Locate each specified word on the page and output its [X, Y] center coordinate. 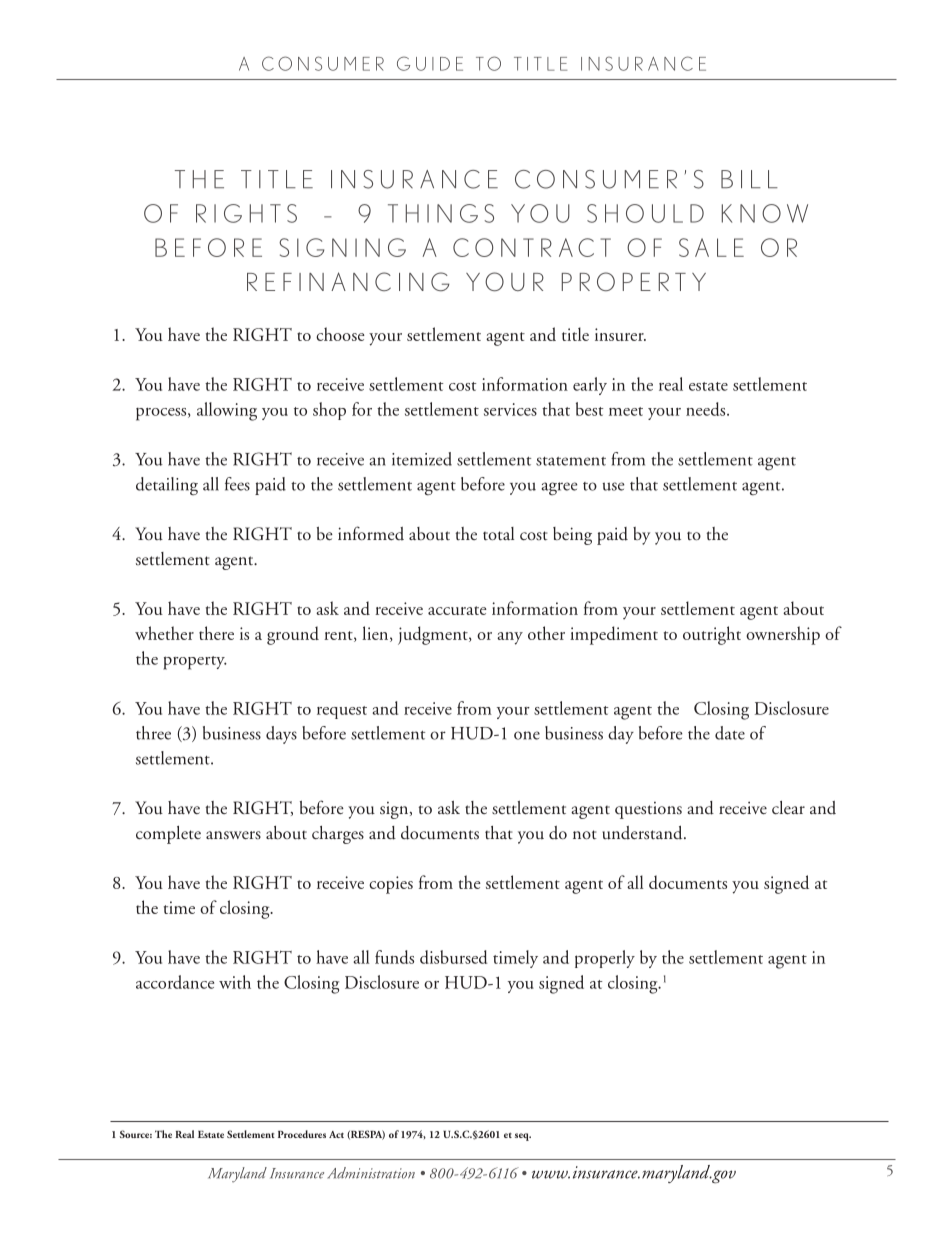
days [281, 735]
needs [707, 409]
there [216, 633]
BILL [749, 179]
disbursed [453, 957]
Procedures [302, 1134]
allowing [227, 411]
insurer [620, 334]
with [235, 982]
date [730, 733]
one [527, 735]
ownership [783, 635]
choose [340, 334]
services [510, 409]
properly [605, 959]
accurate [457, 610]
